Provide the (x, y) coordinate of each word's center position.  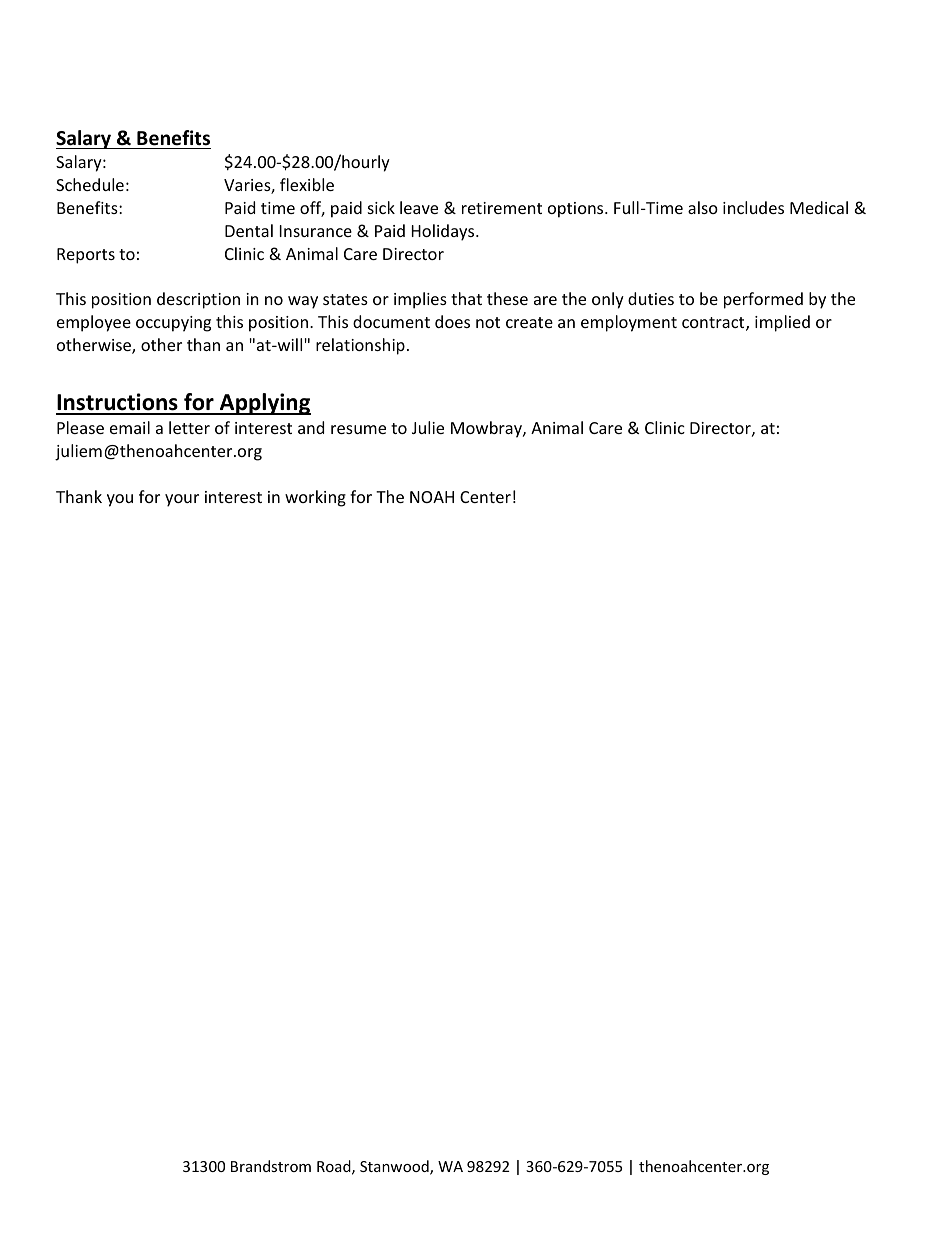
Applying (264, 404)
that (466, 298)
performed (763, 300)
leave (419, 207)
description (198, 300)
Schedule (90, 184)
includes (753, 207)
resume (358, 429)
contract (714, 324)
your (182, 500)
